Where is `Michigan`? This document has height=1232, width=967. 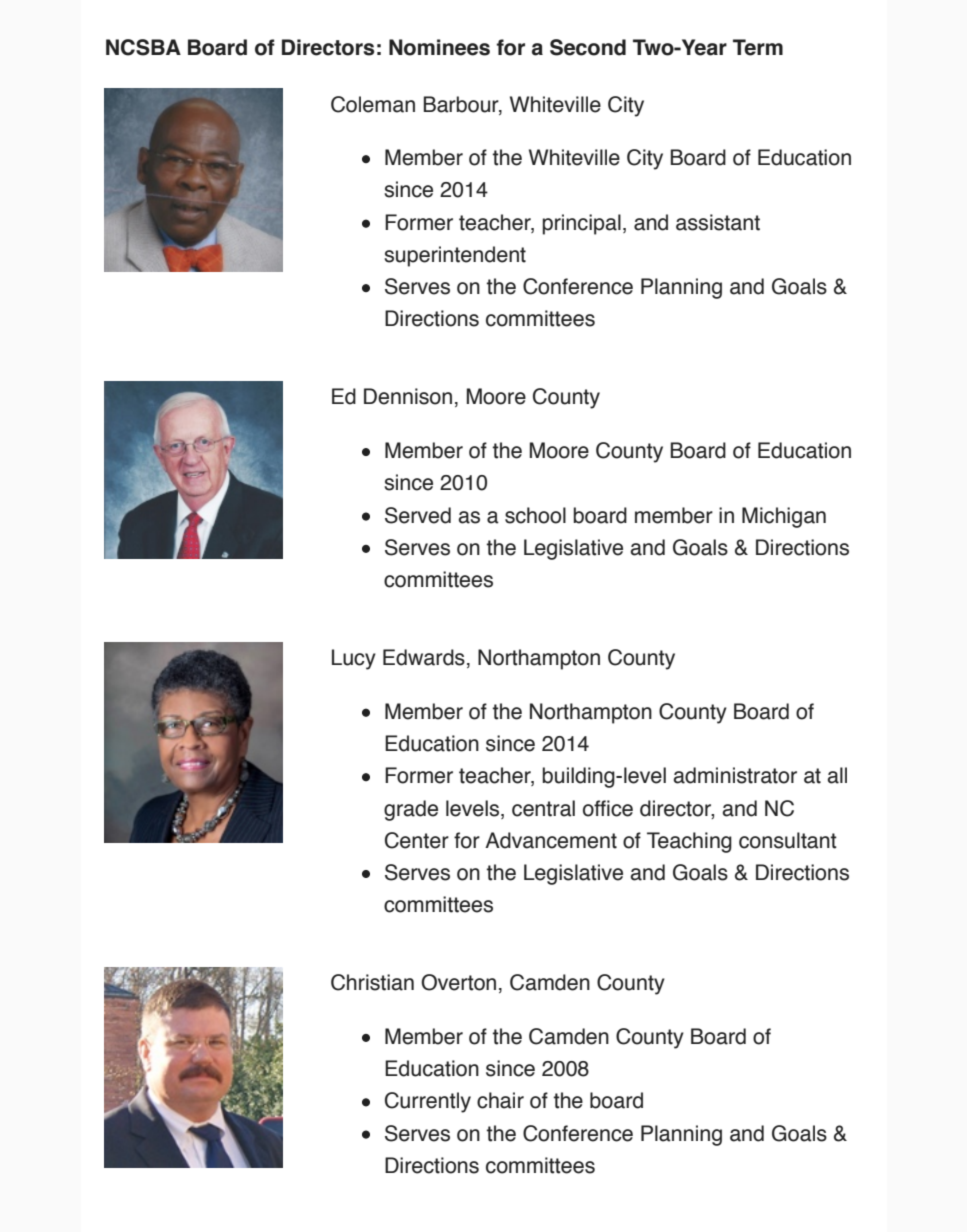
Michigan is located at coordinates (784, 517).
